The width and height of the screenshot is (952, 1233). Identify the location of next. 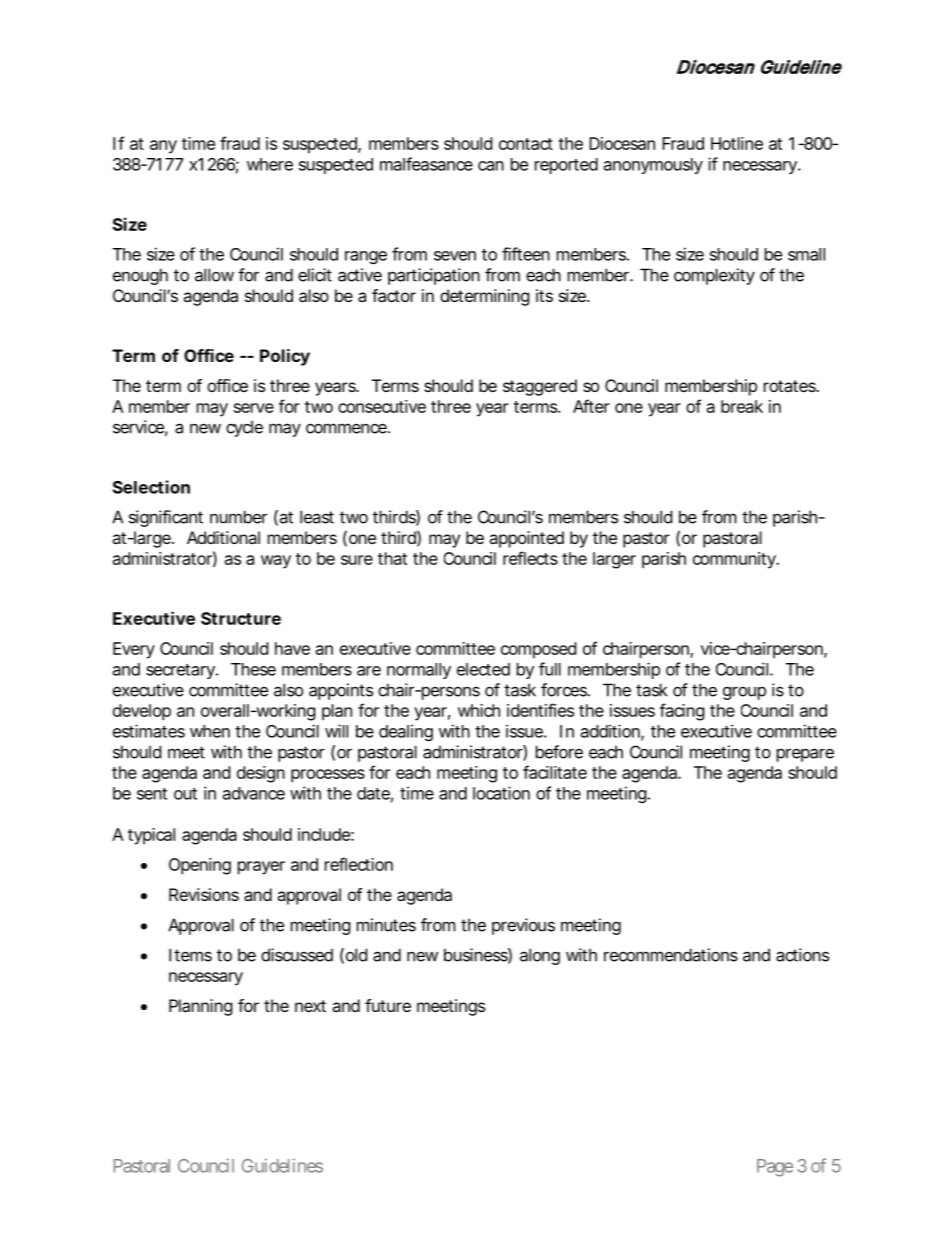
(310, 1006).
